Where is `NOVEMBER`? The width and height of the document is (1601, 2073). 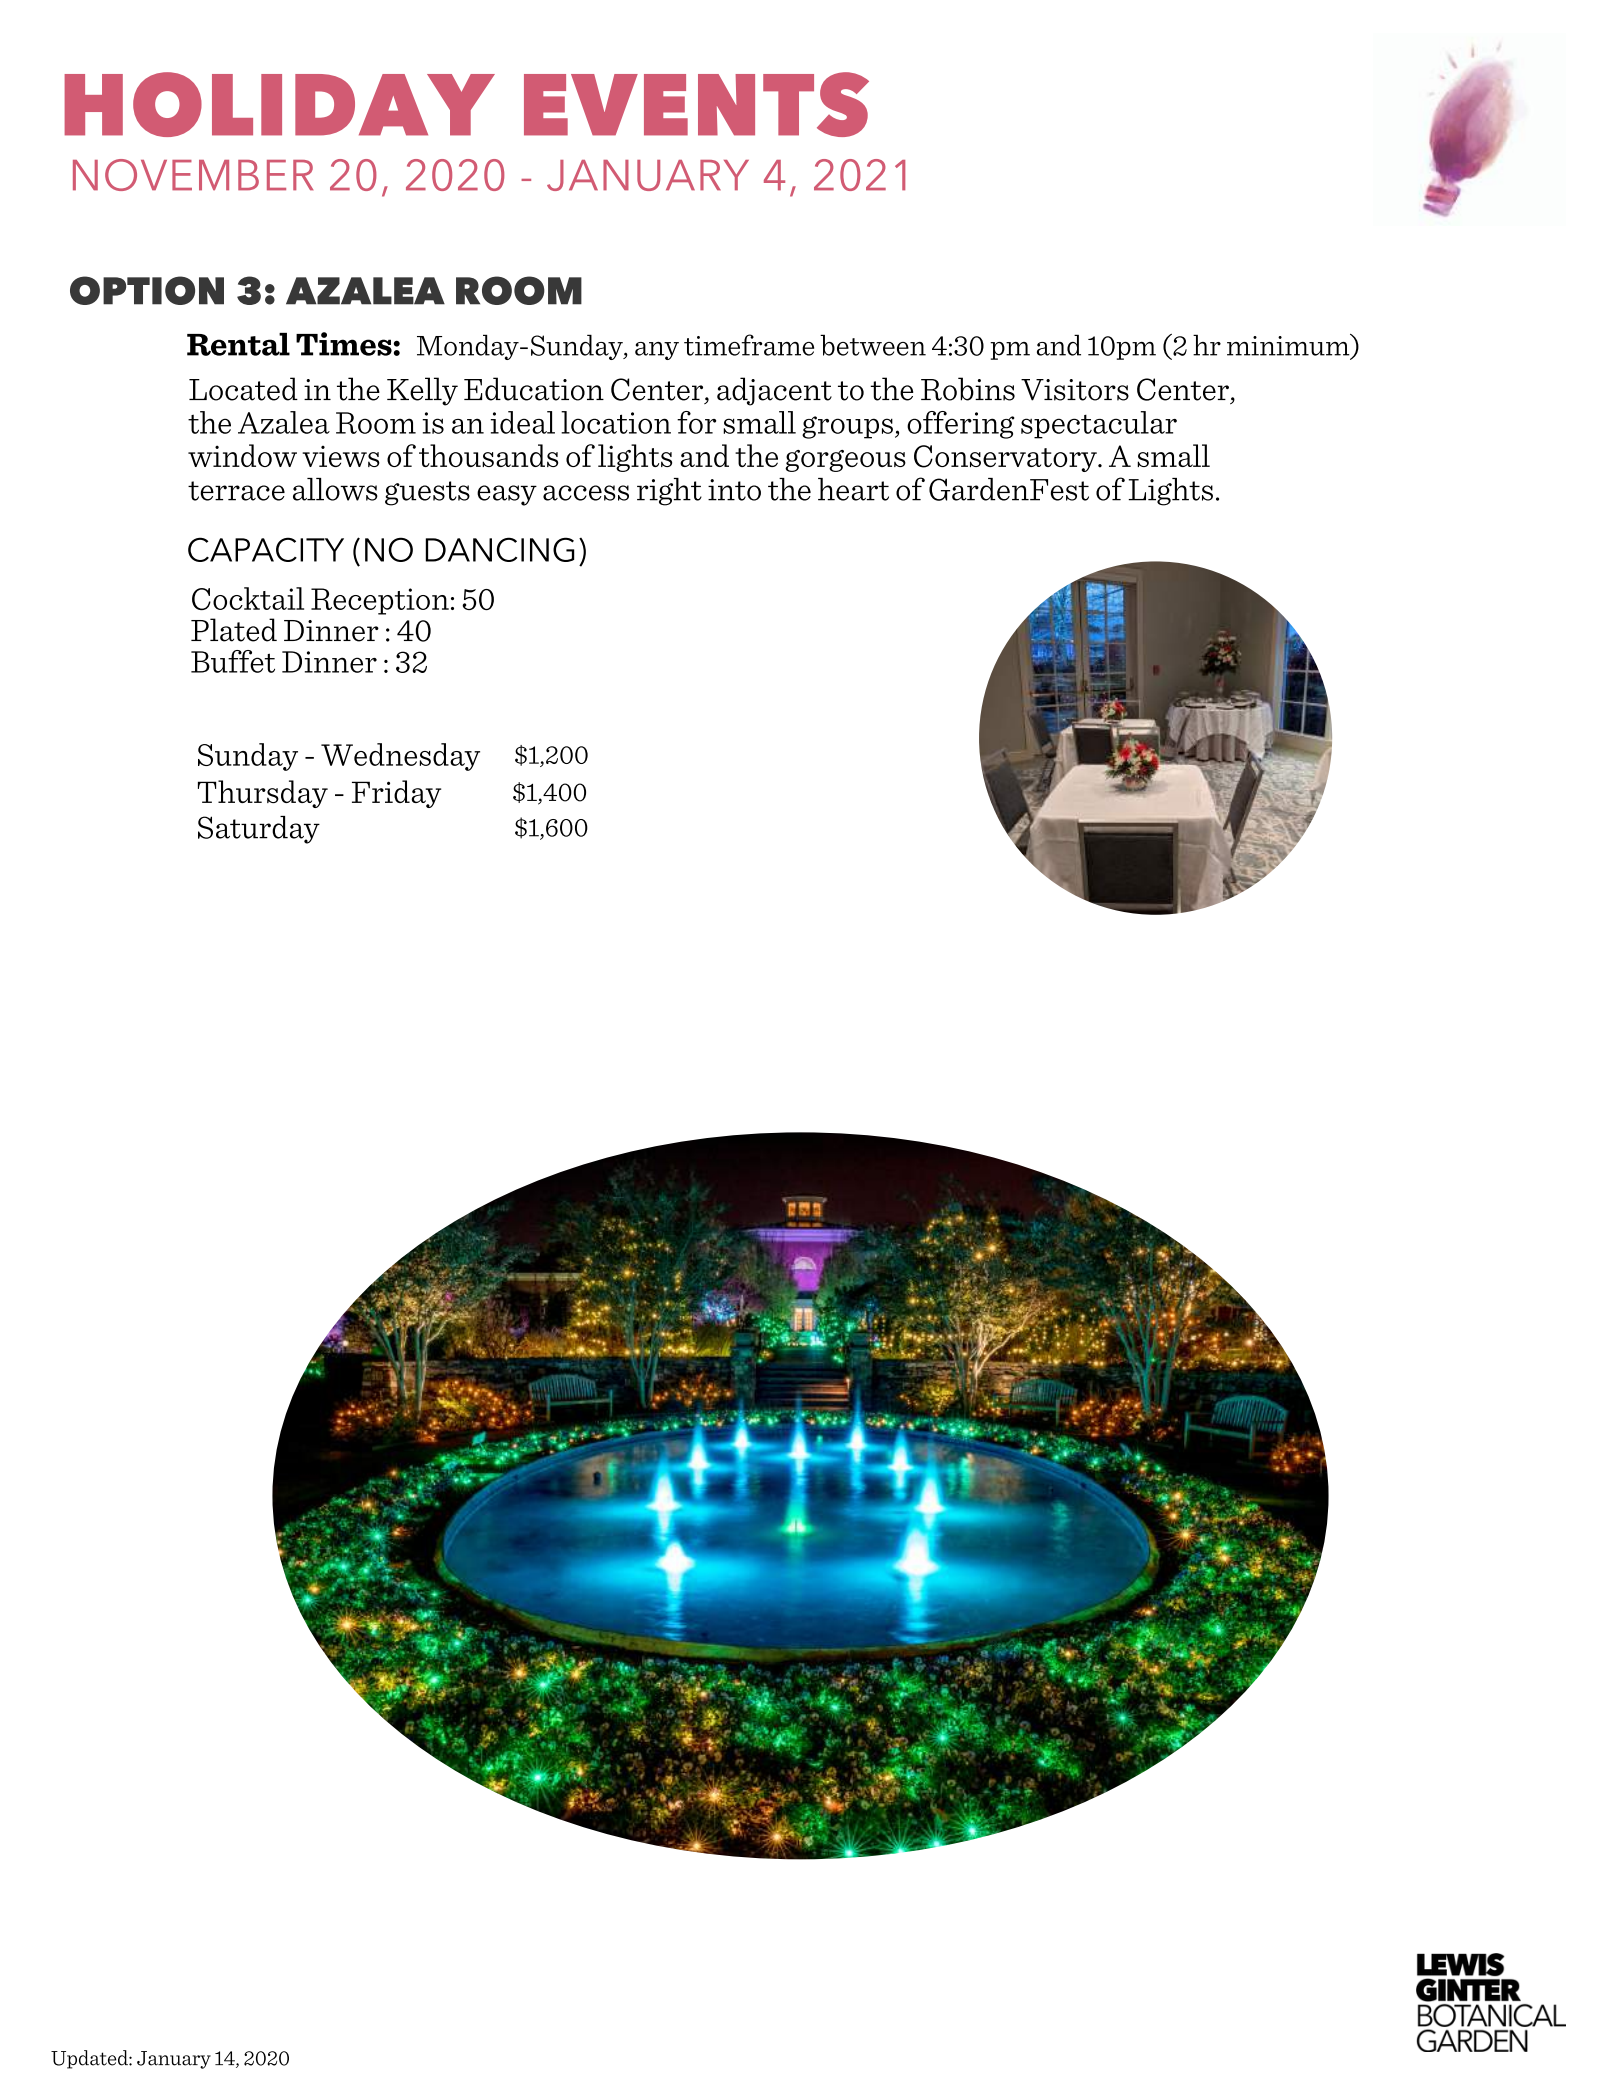
NOVEMBER is located at coordinates (193, 175).
